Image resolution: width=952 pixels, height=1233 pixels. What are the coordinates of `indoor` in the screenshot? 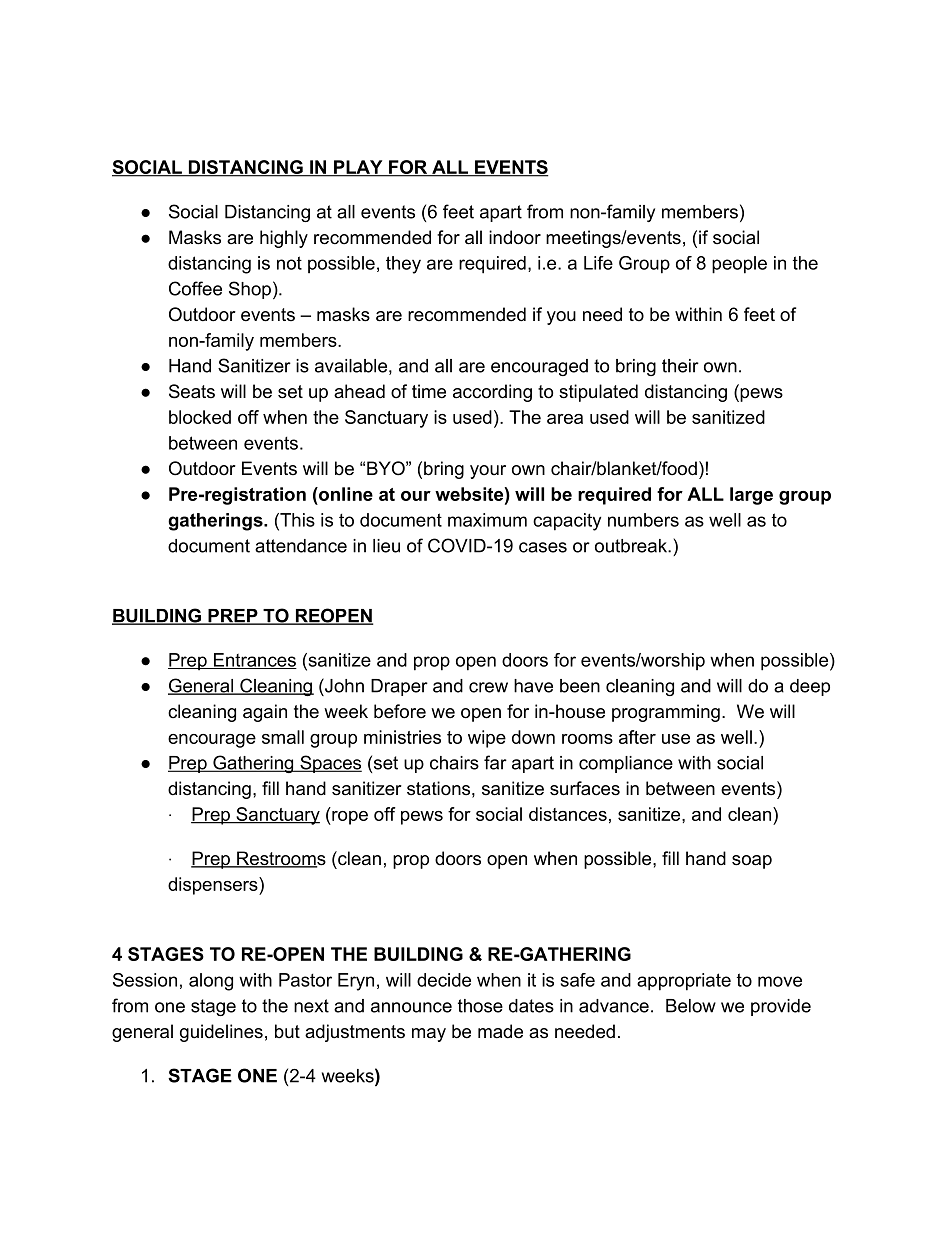 It's located at (515, 237).
